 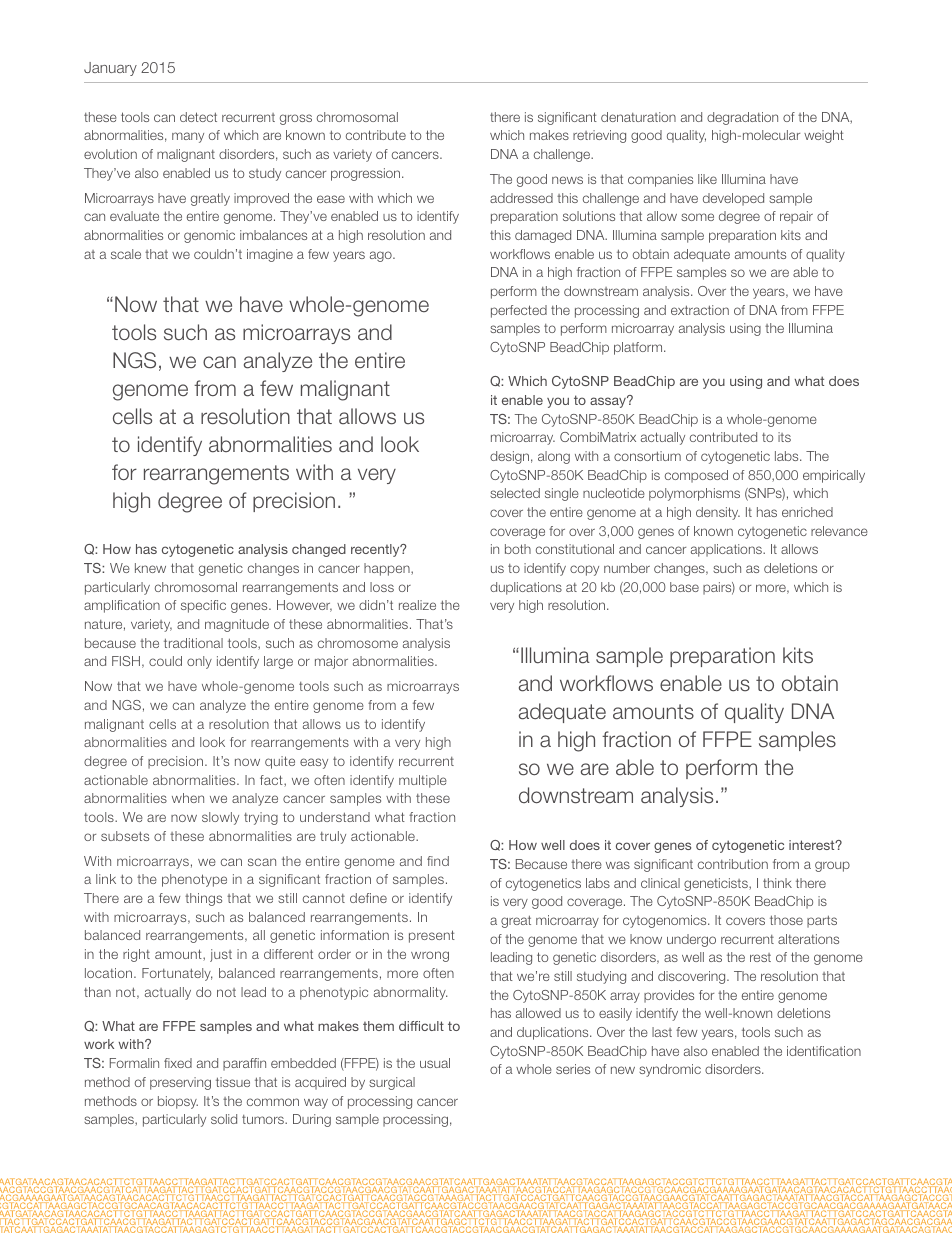 What do you see at coordinates (824, 1051) in the image?
I see `identification` at bounding box center [824, 1051].
